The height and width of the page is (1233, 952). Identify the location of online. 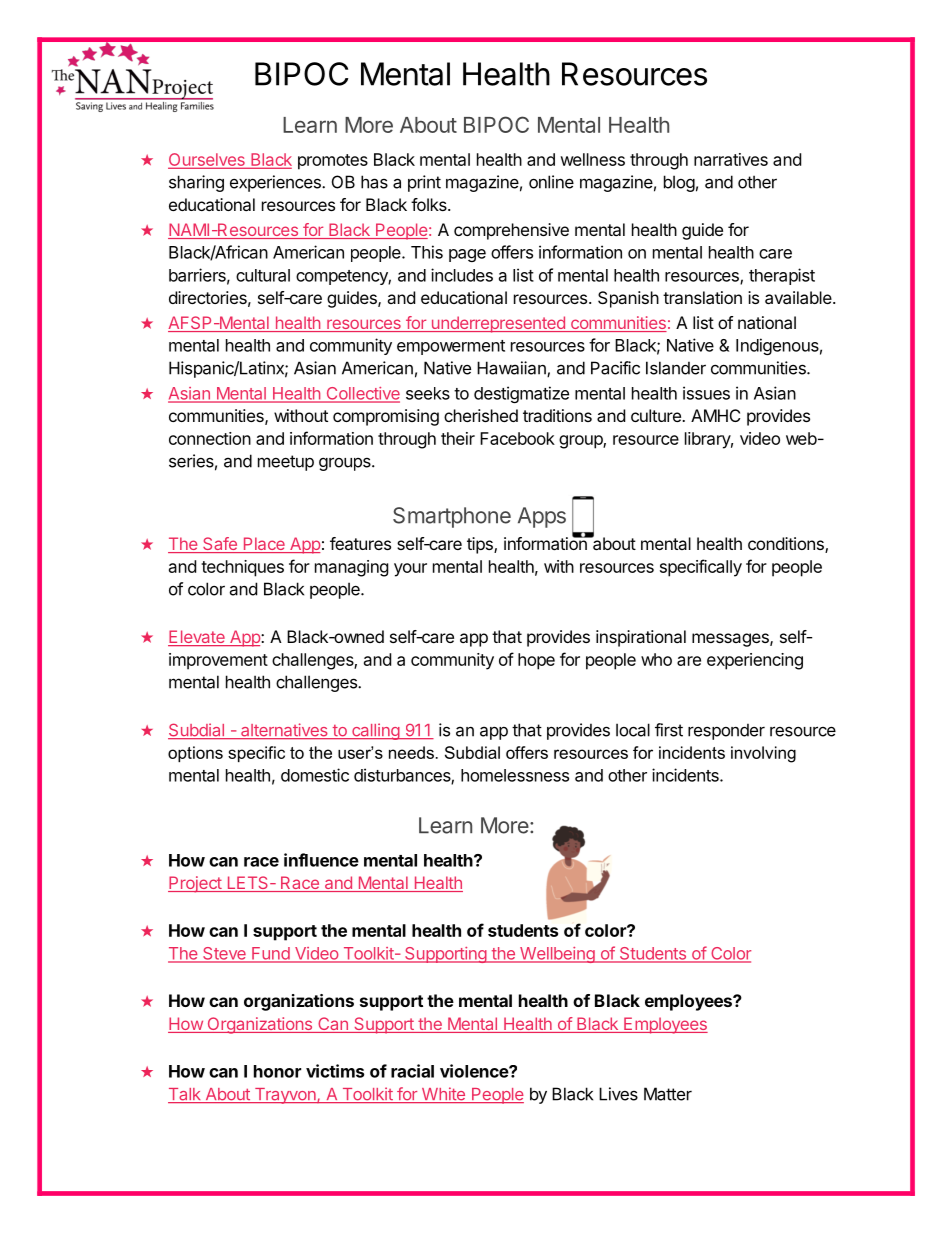
(551, 182).
